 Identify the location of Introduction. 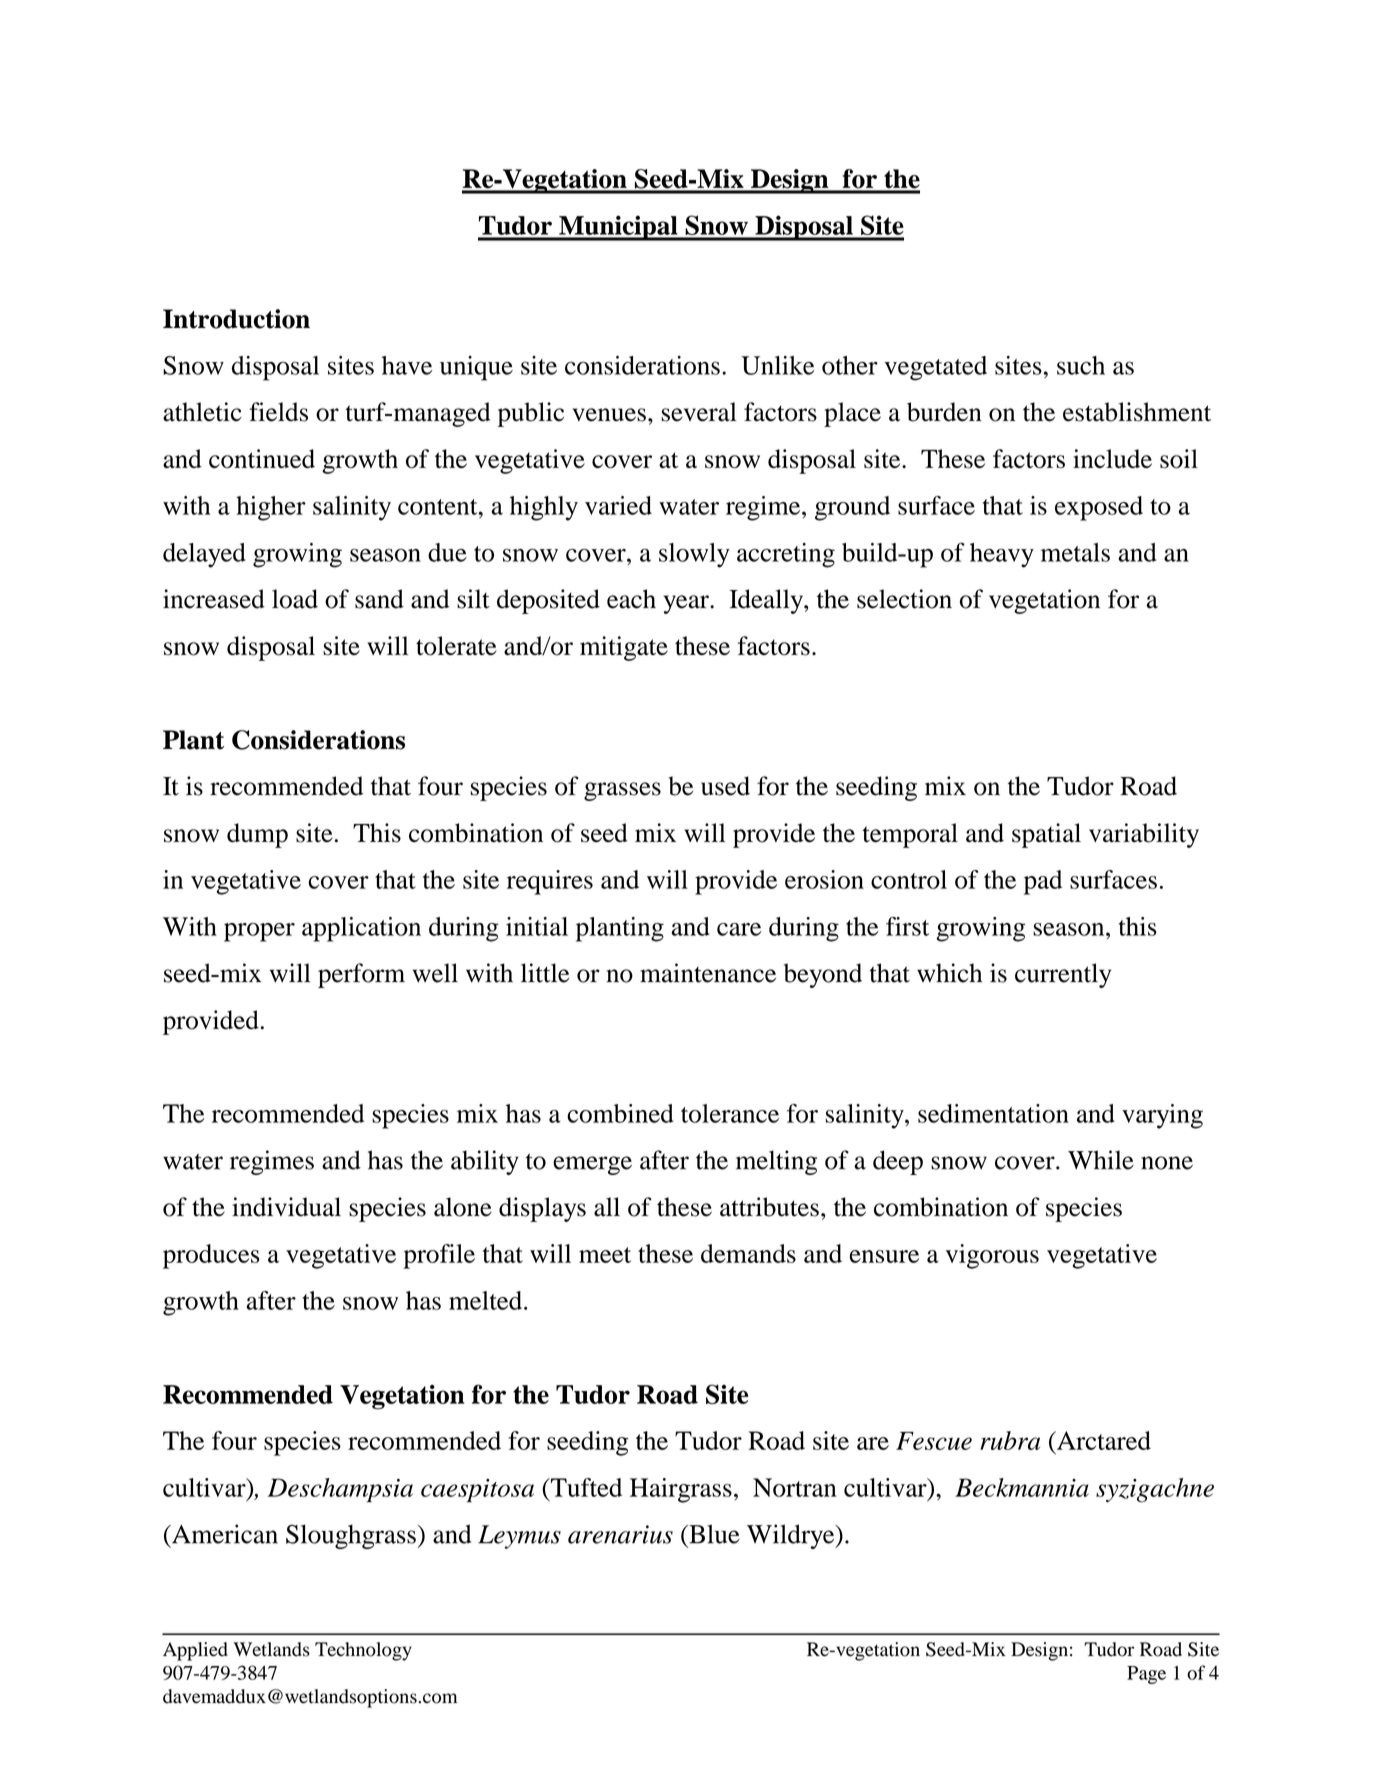
(236, 319).
